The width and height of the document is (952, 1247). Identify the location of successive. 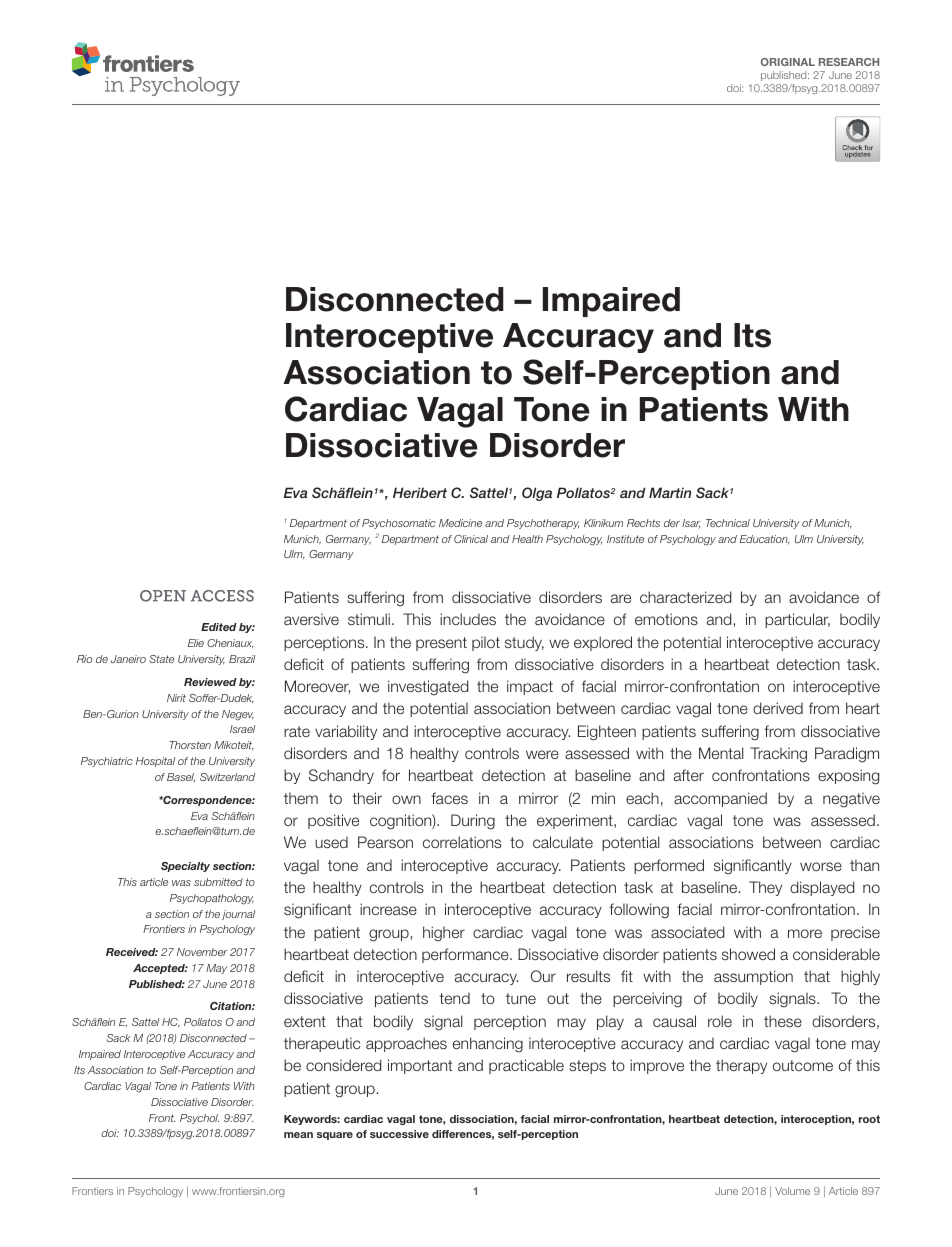
(399, 1134).
